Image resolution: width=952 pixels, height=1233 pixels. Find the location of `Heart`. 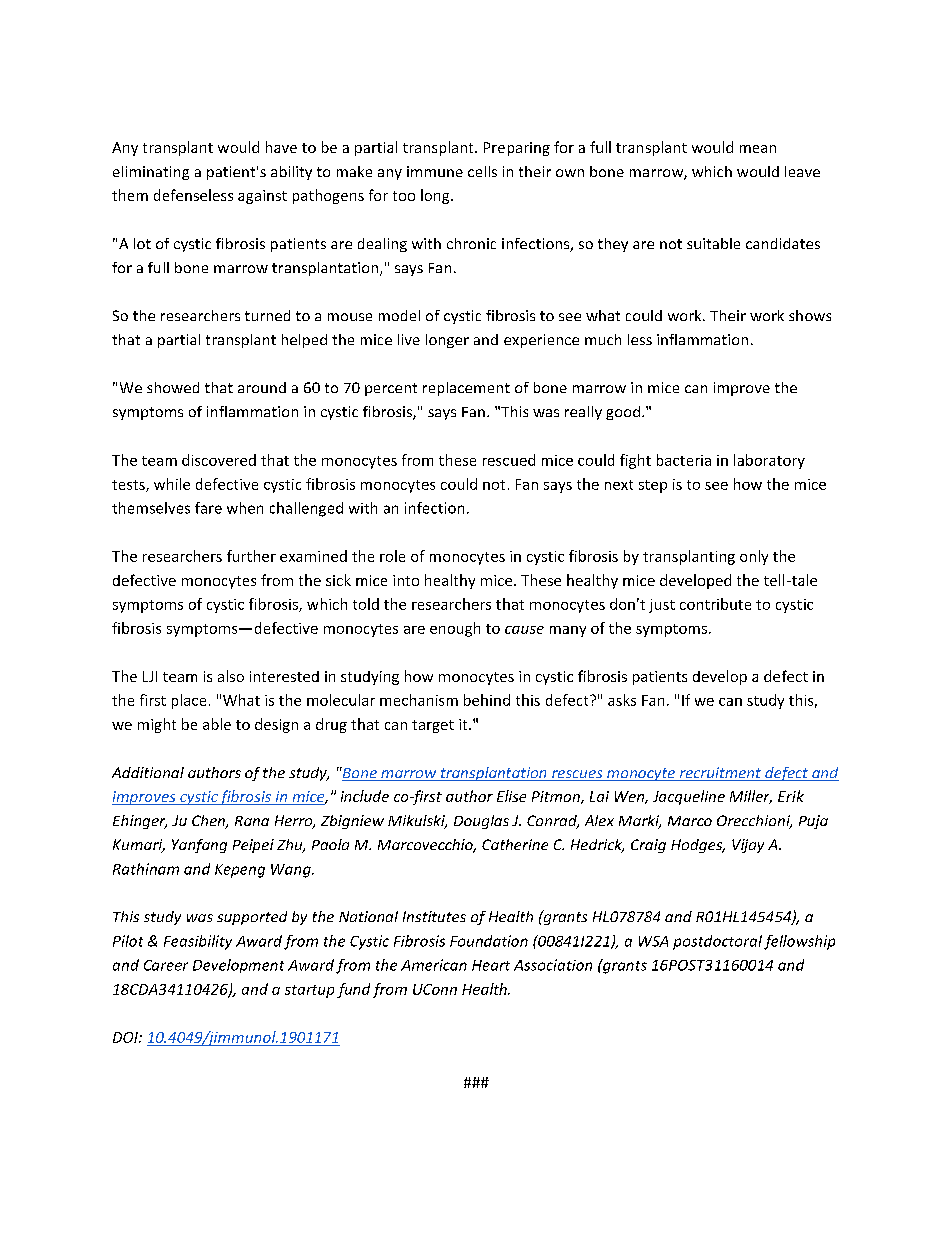

Heart is located at coordinates (491, 965).
